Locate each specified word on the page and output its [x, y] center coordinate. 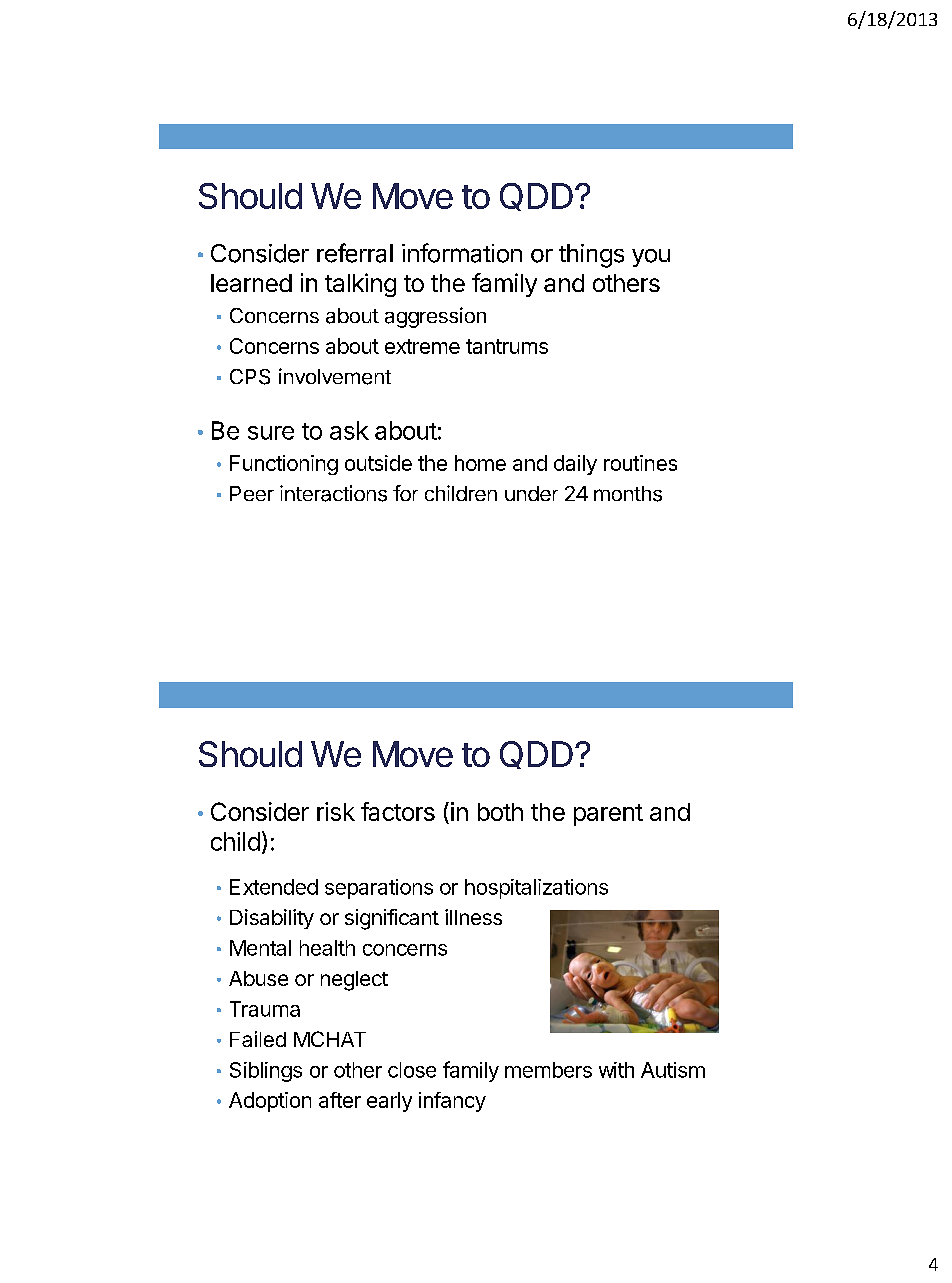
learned [251, 283]
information [462, 253]
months [628, 494]
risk [336, 811]
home [480, 463]
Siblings [266, 1072]
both [500, 812]
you [651, 258]
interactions [333, 493]
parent [608, 815]
